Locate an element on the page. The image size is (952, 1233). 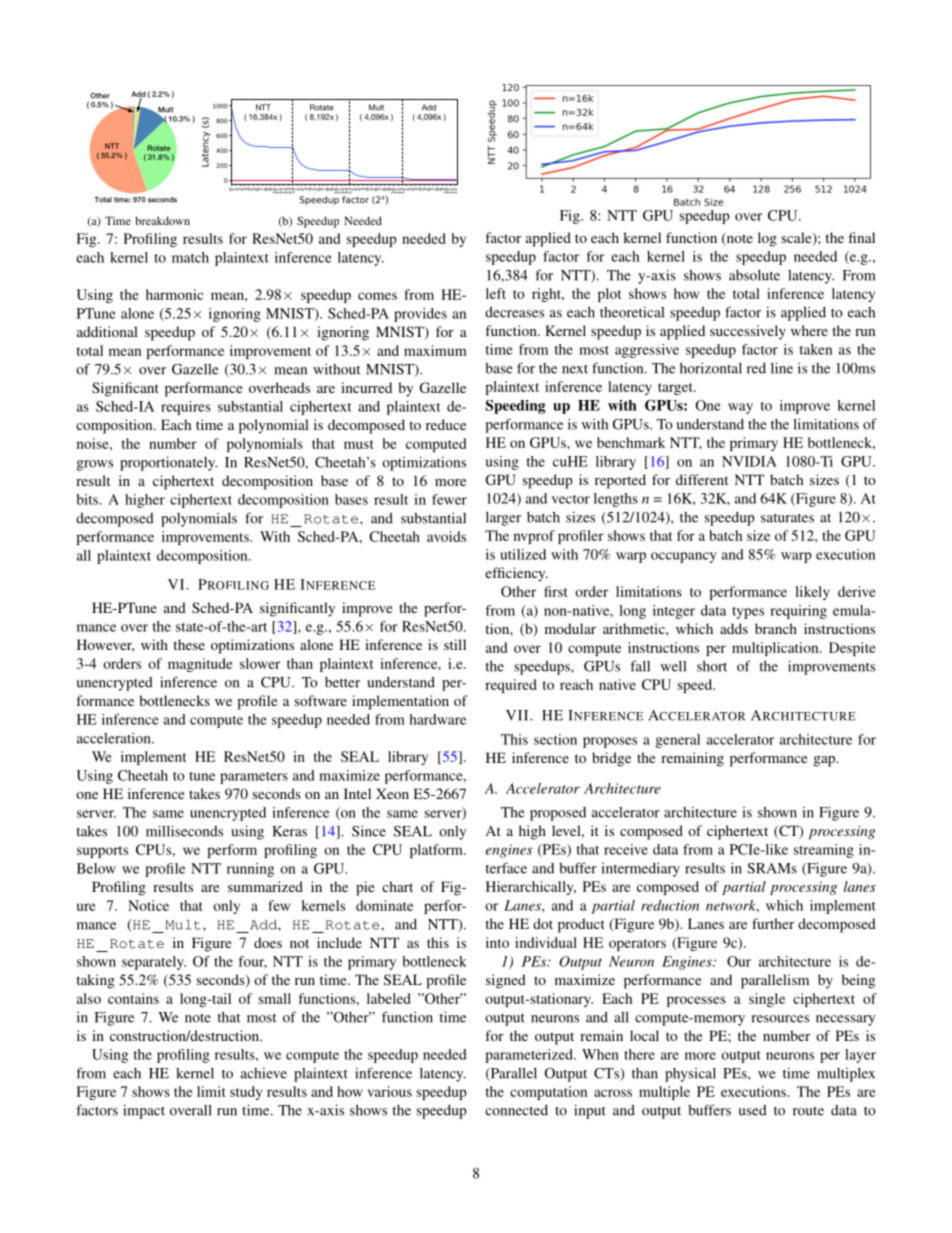
magnitude is located at coordinates (200, 665).
